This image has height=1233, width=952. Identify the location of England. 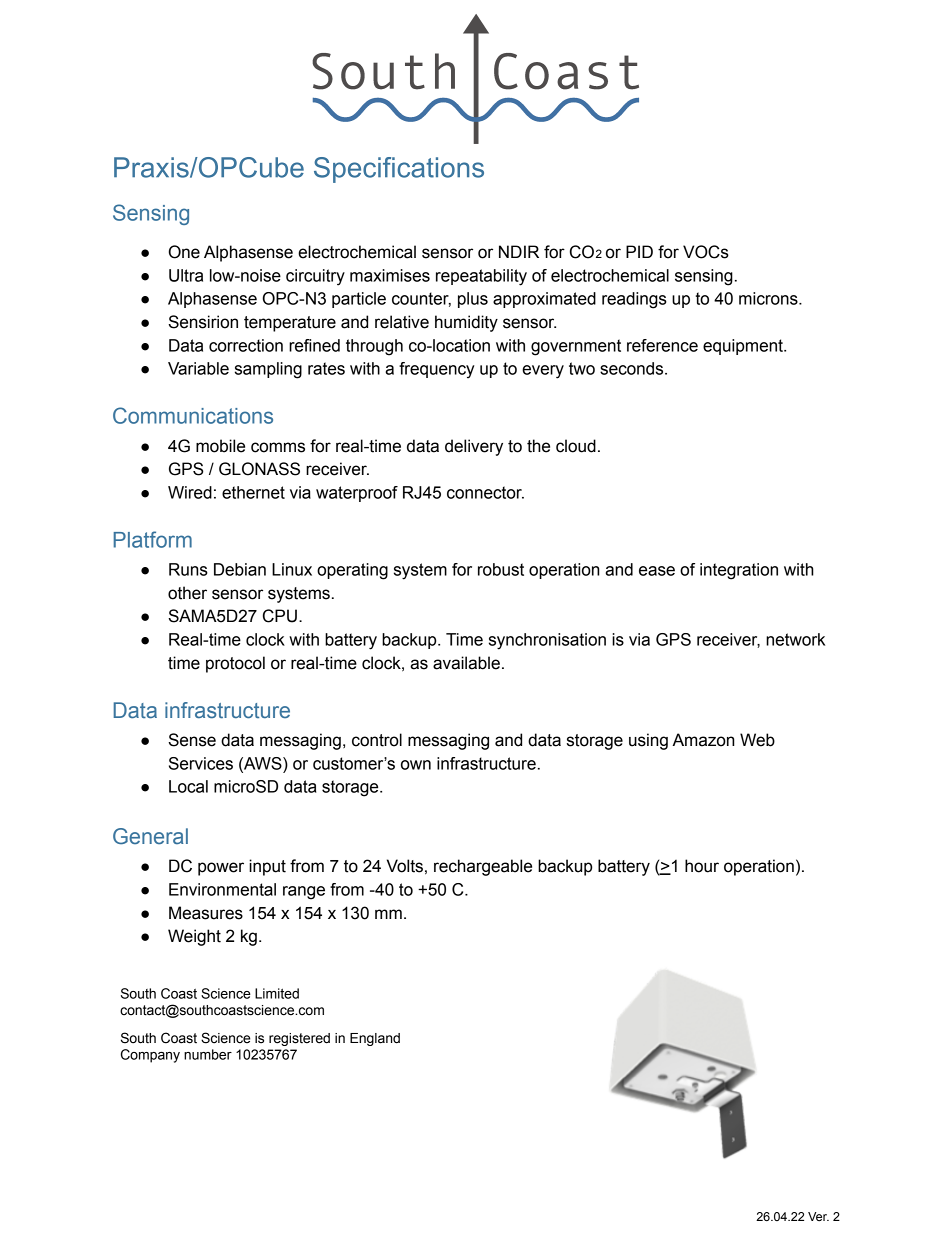
(375, 1039).
